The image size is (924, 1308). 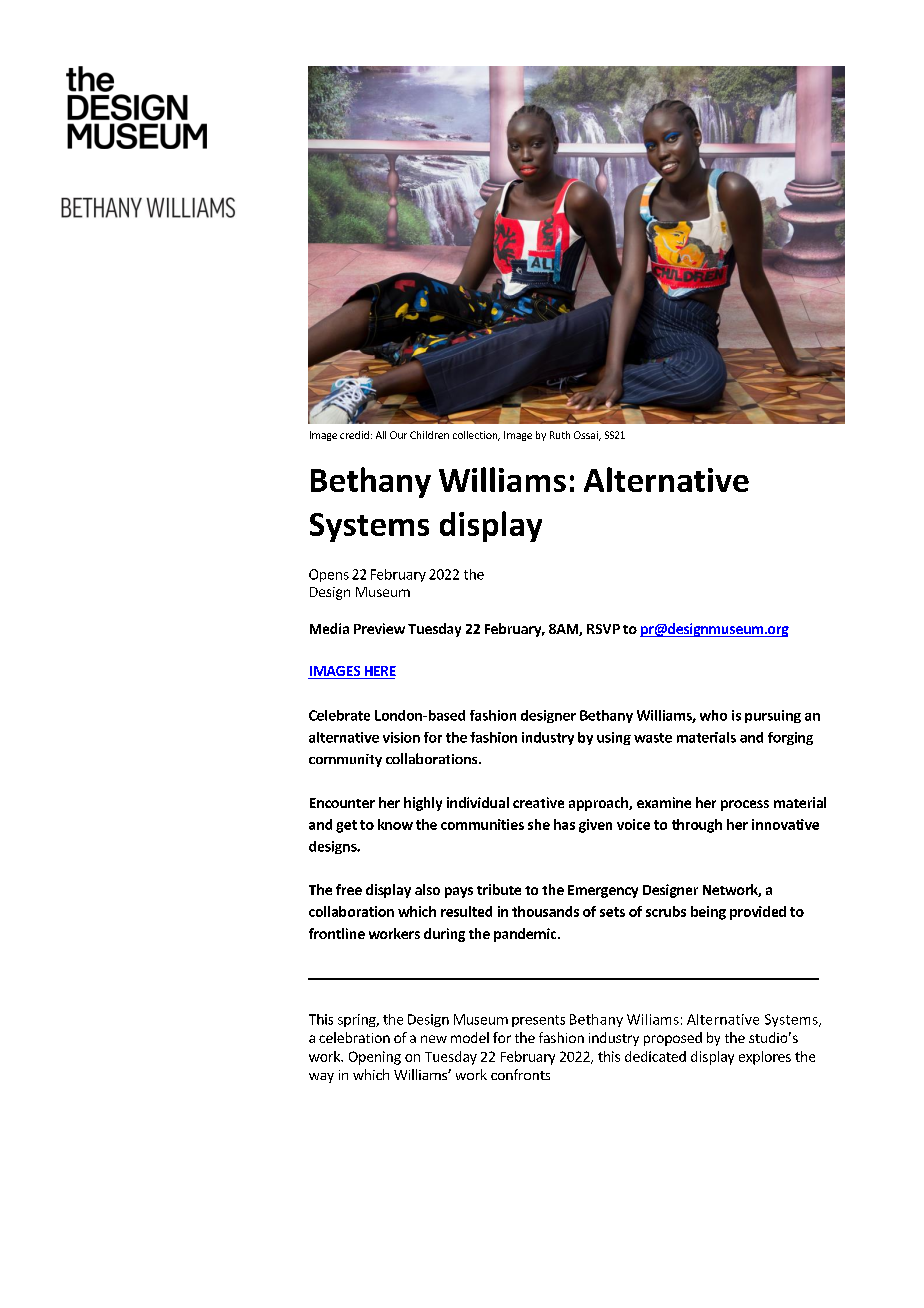 What do you see at coordinates (765, 1058) in the screenshot?
I see `explores` at bounding box center [765, 1058].
